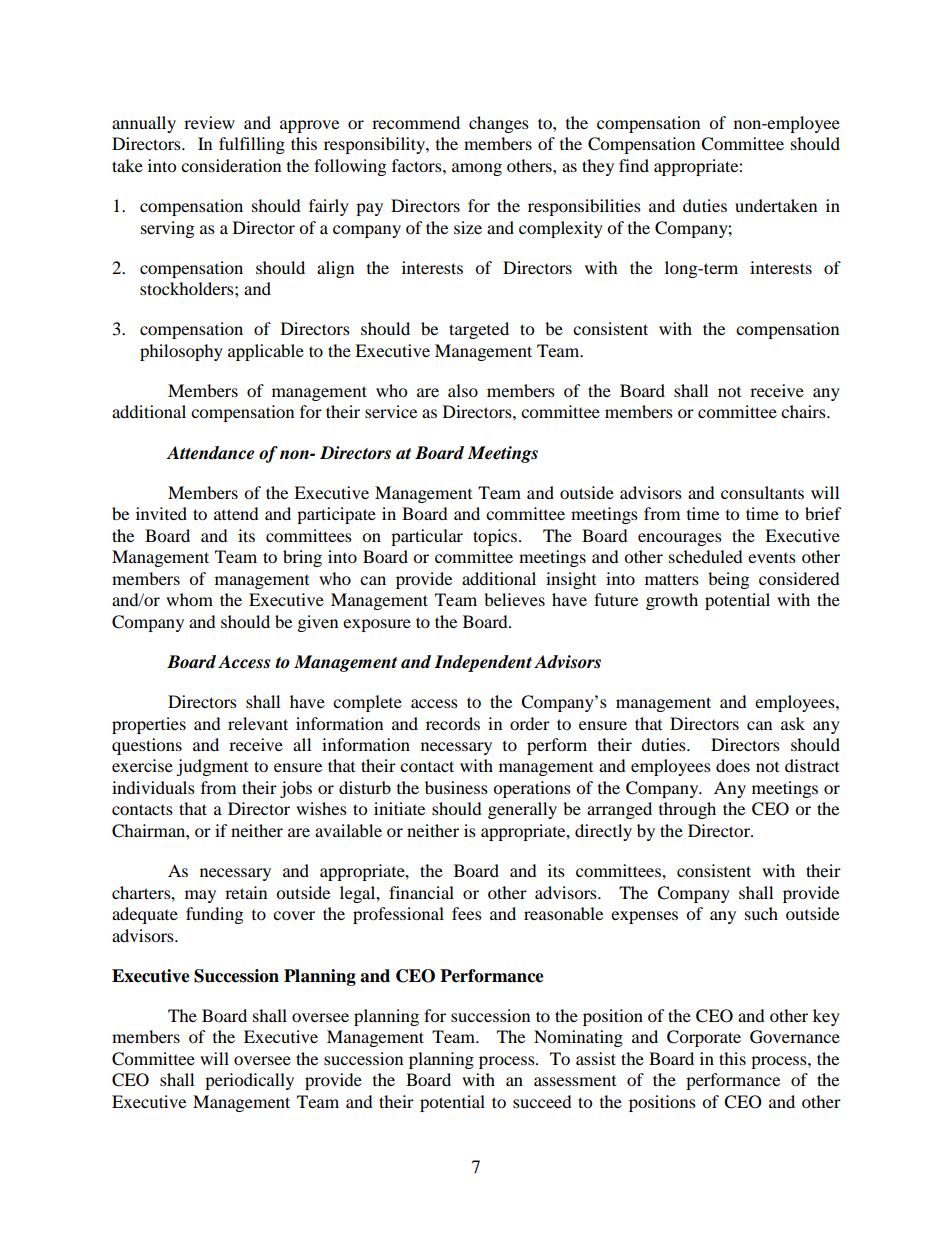 This page has height=1233, width=952. What do you see at coordinates (804, 411) in the page?
I see `chairs` at bounding box center [804, 411].
